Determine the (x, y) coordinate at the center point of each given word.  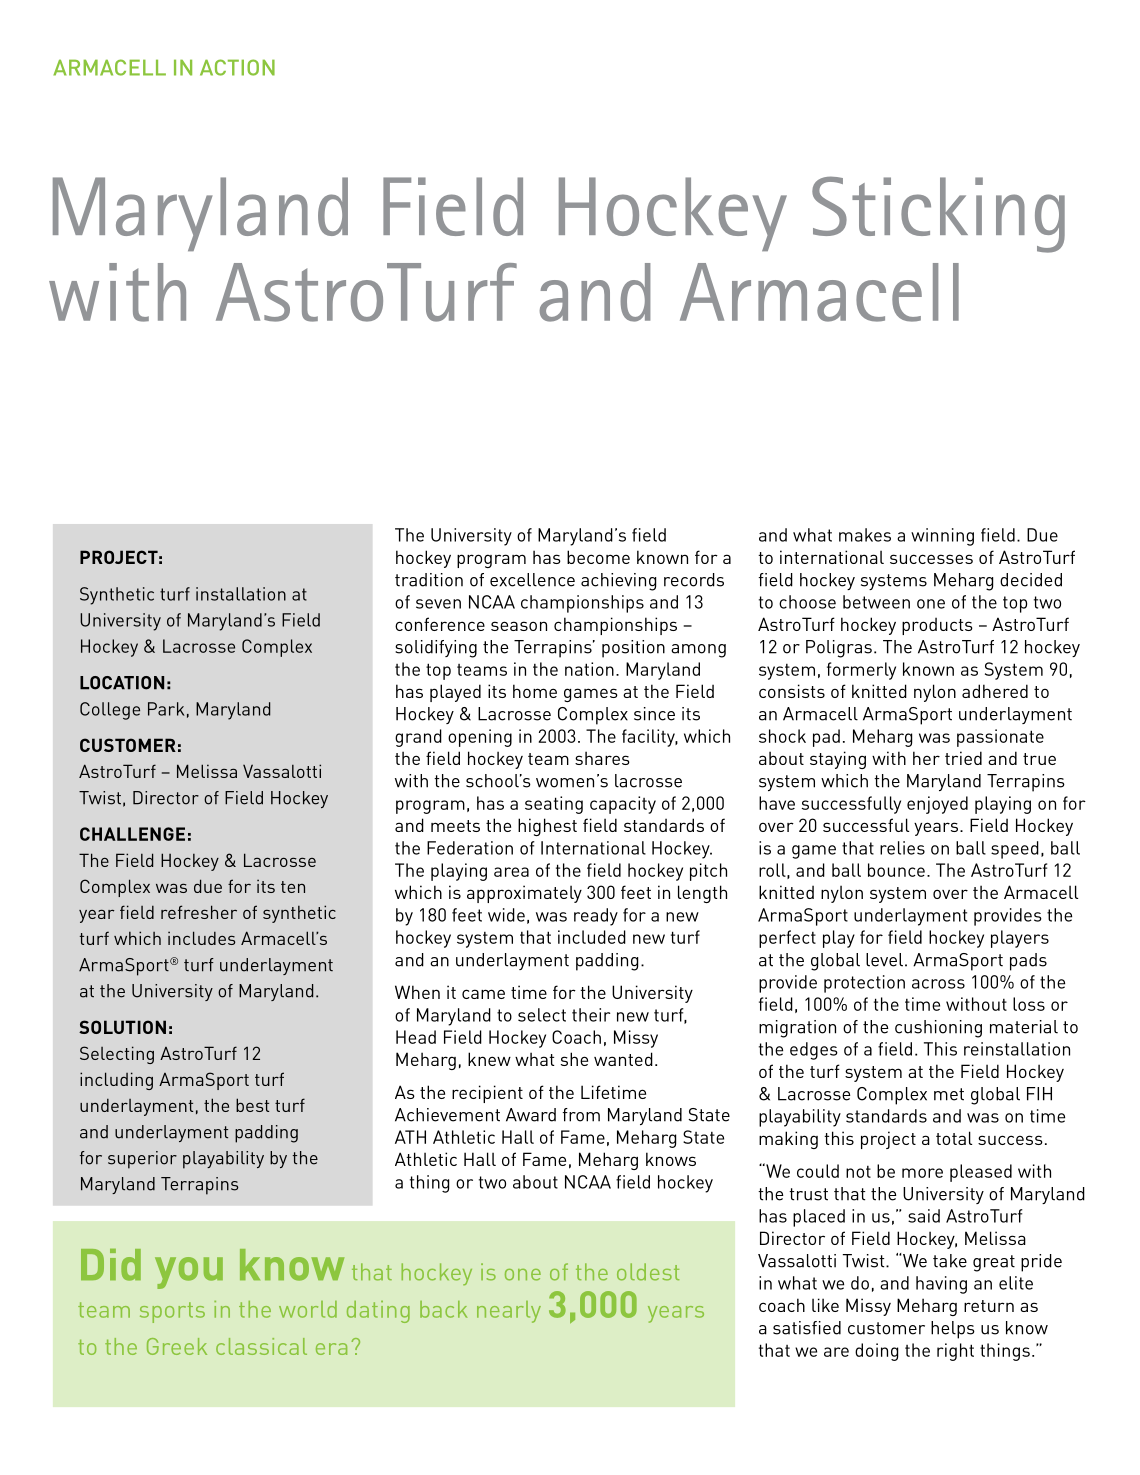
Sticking (938, 214)
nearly (509, 1312)
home (535, 691)
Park (166, 709)
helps (953, 1330)
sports (172, 1312)
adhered (995, 691)
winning (942, 537)
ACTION (237, 67)
